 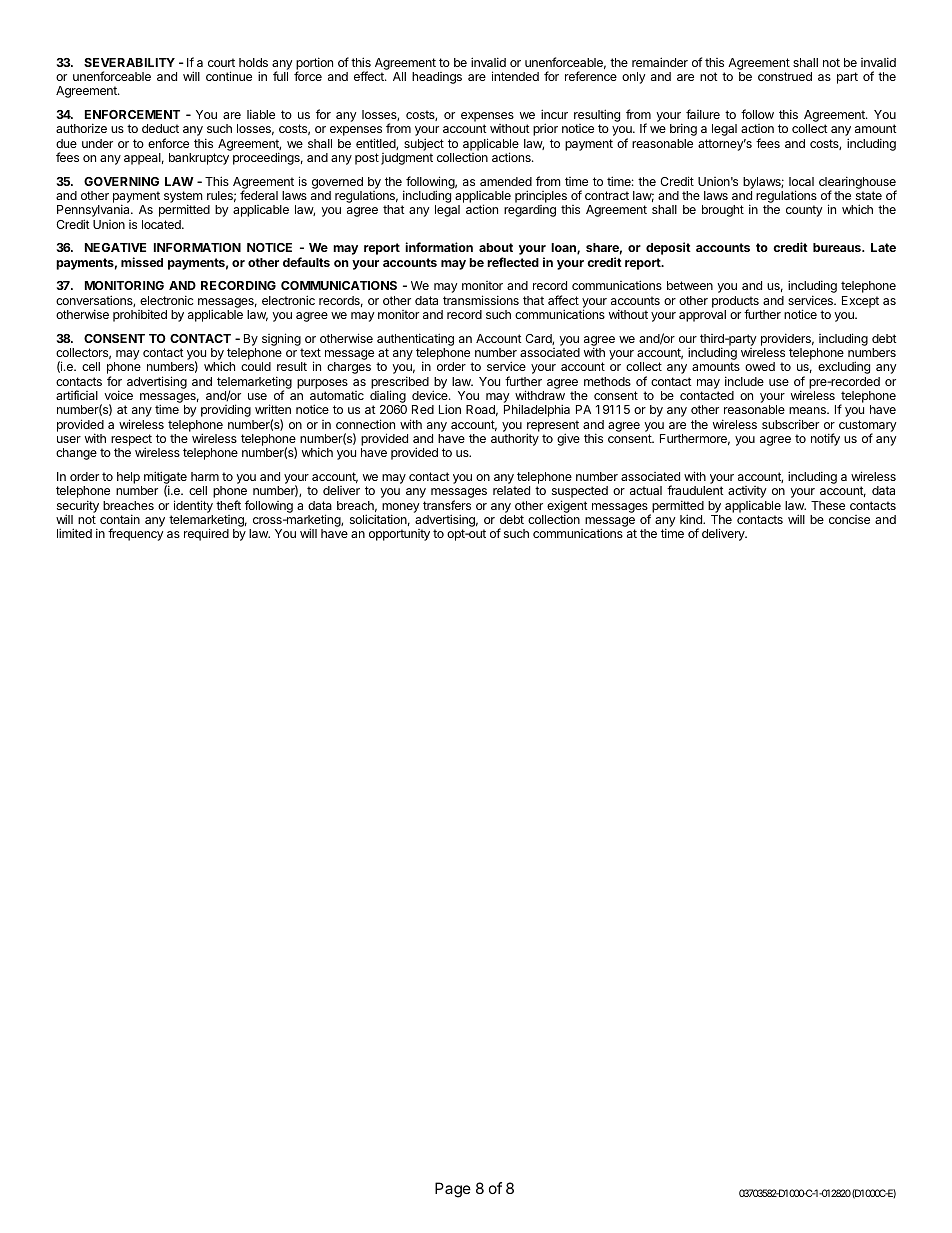 I want to click on opportunity, so click(x=399, y=535).
